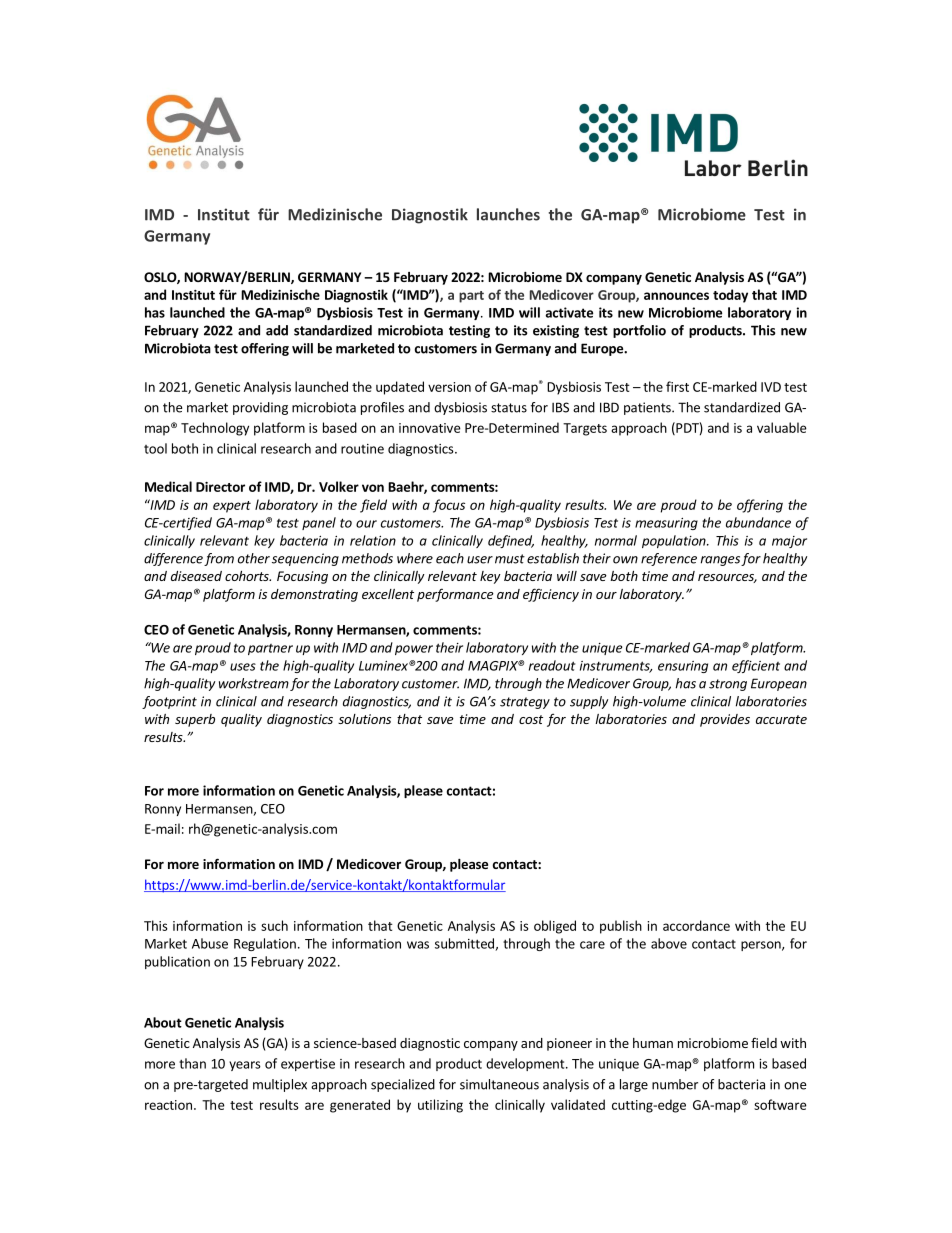  I want to click on OSLO, so click(161, 278).
